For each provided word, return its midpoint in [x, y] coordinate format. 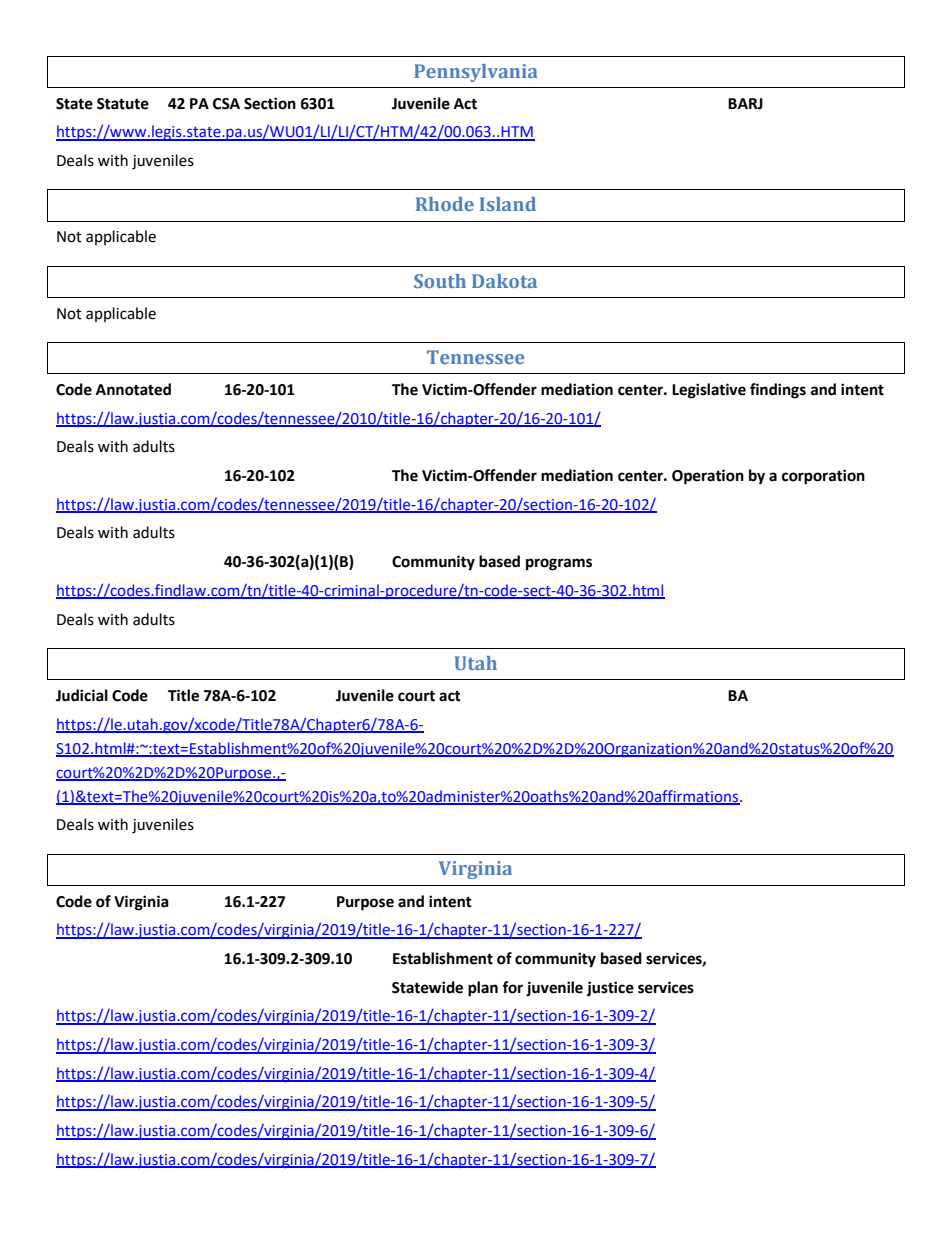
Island [508, 204]
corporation [823, 477]
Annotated [133, 389]
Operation [708, 477]
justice [610, 989]
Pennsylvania [476, 73]
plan [483, 989]
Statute [123, 104]
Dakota [504, 281]
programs [559, 564]
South [440, 281]
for [512, 987]
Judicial [82, 695]
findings [778, 391]
